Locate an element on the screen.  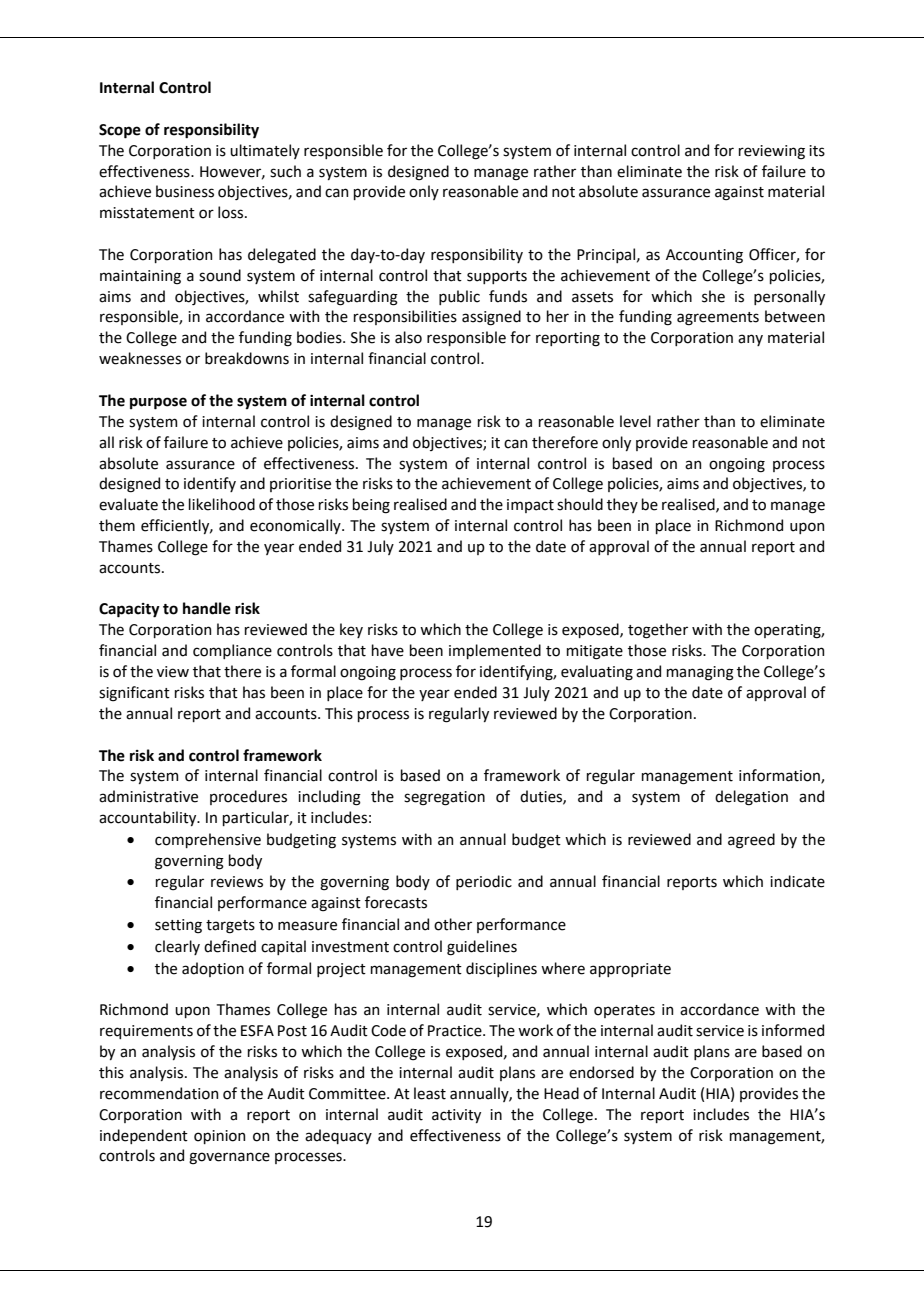
they is located at coordinates (622, 505).
